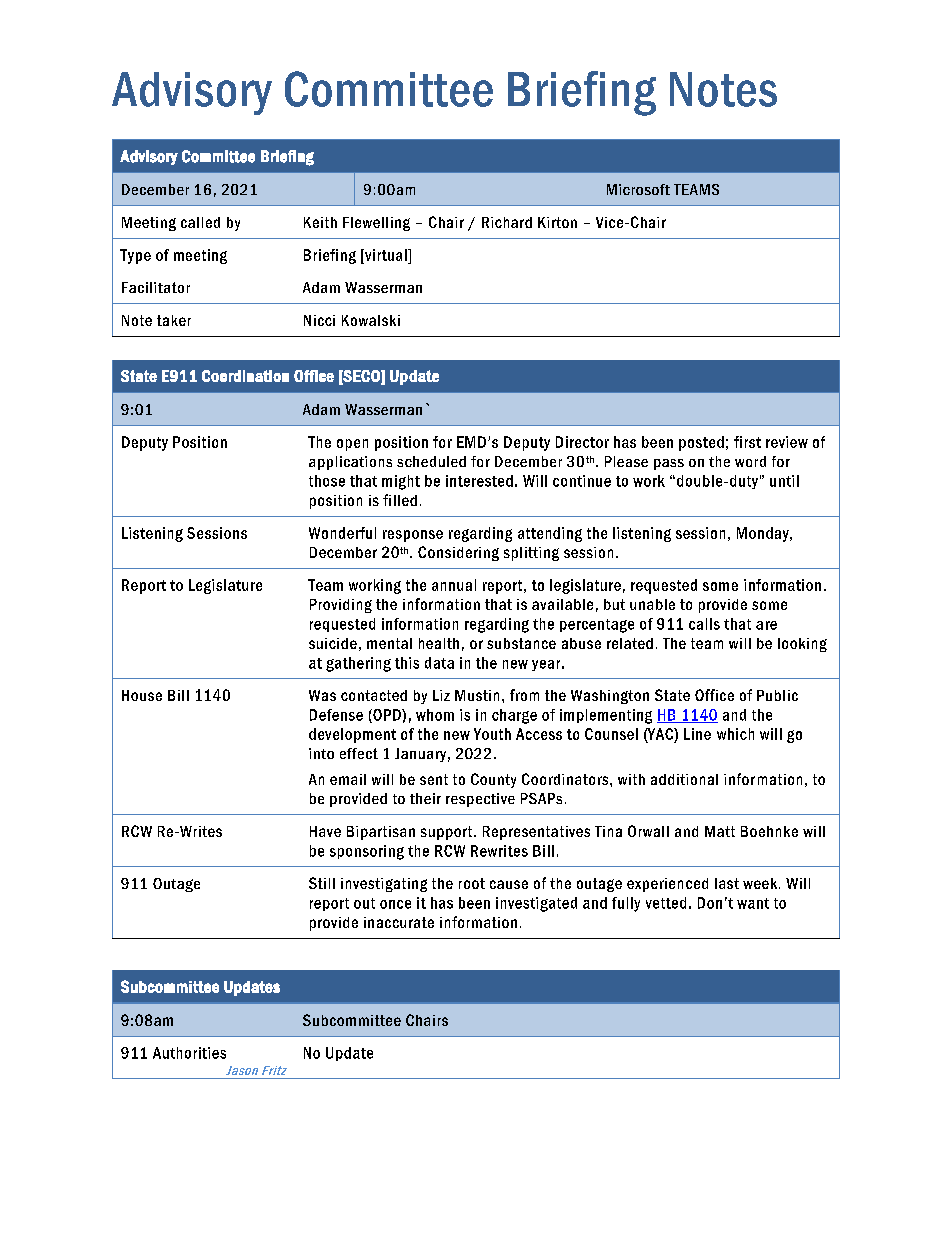 The image size is (952, 1233). I want to click on Microsoft, so click(638, 189).
